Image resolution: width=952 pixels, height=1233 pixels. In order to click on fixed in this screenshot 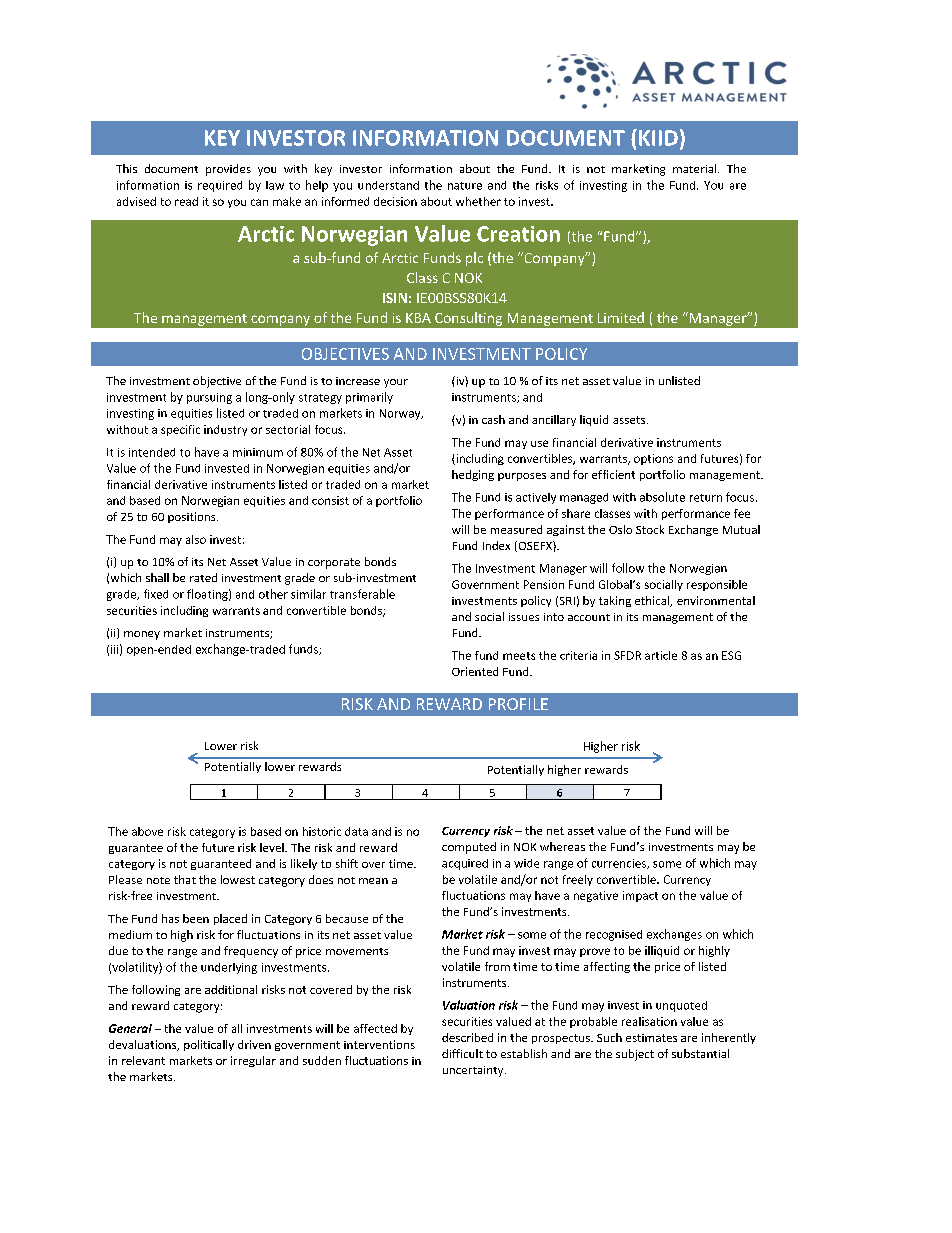, I will do `click(156, 594)`.
